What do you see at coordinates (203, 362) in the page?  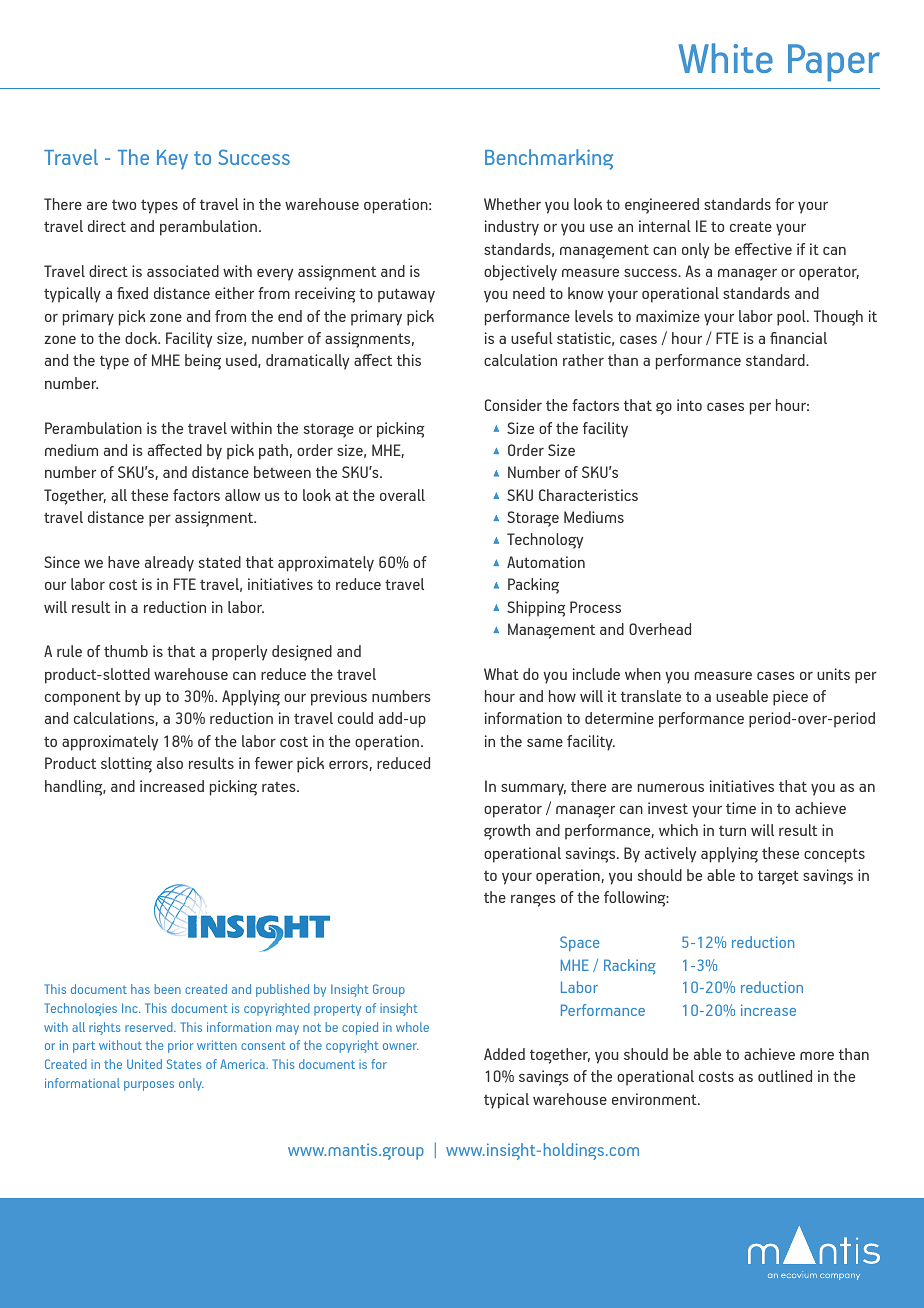 I see `being` at bounding box center [203, 362].
